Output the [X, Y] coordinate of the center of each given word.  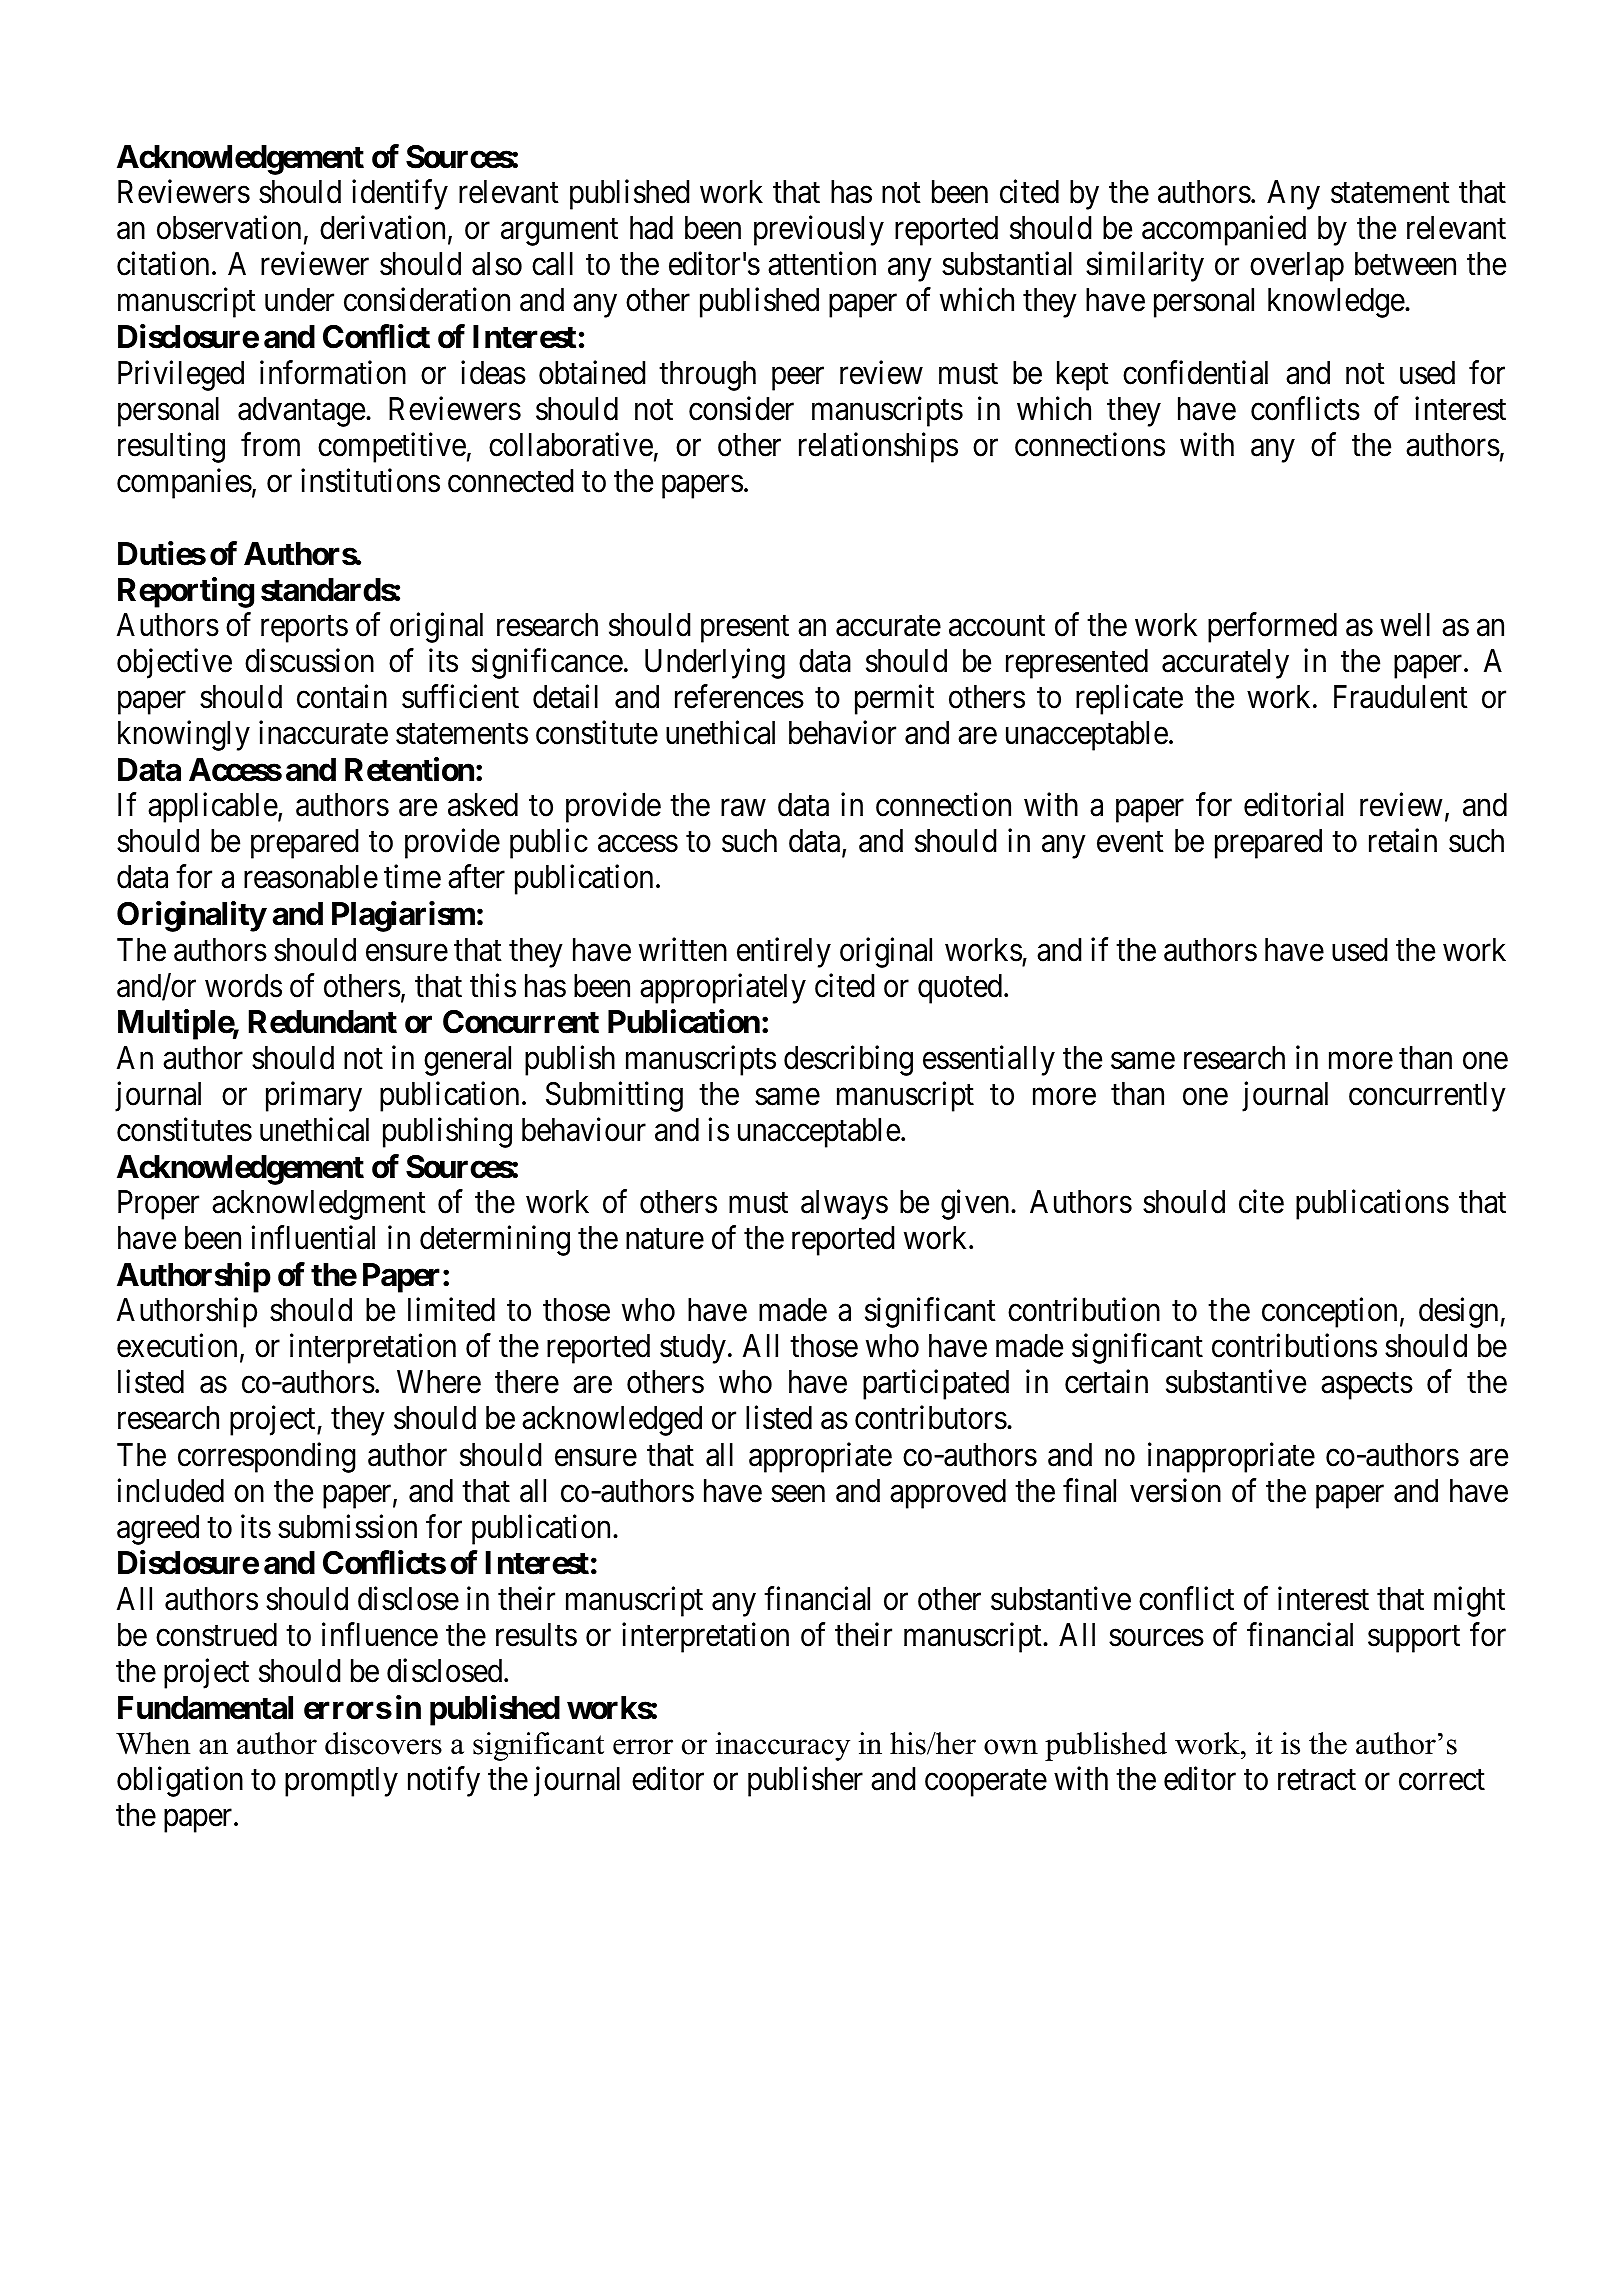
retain [1403, 841]
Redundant [323, 1022]
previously [819, 231]
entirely [784, 952]
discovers [383, 1743]
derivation [384, 229]
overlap [1297, 267]
